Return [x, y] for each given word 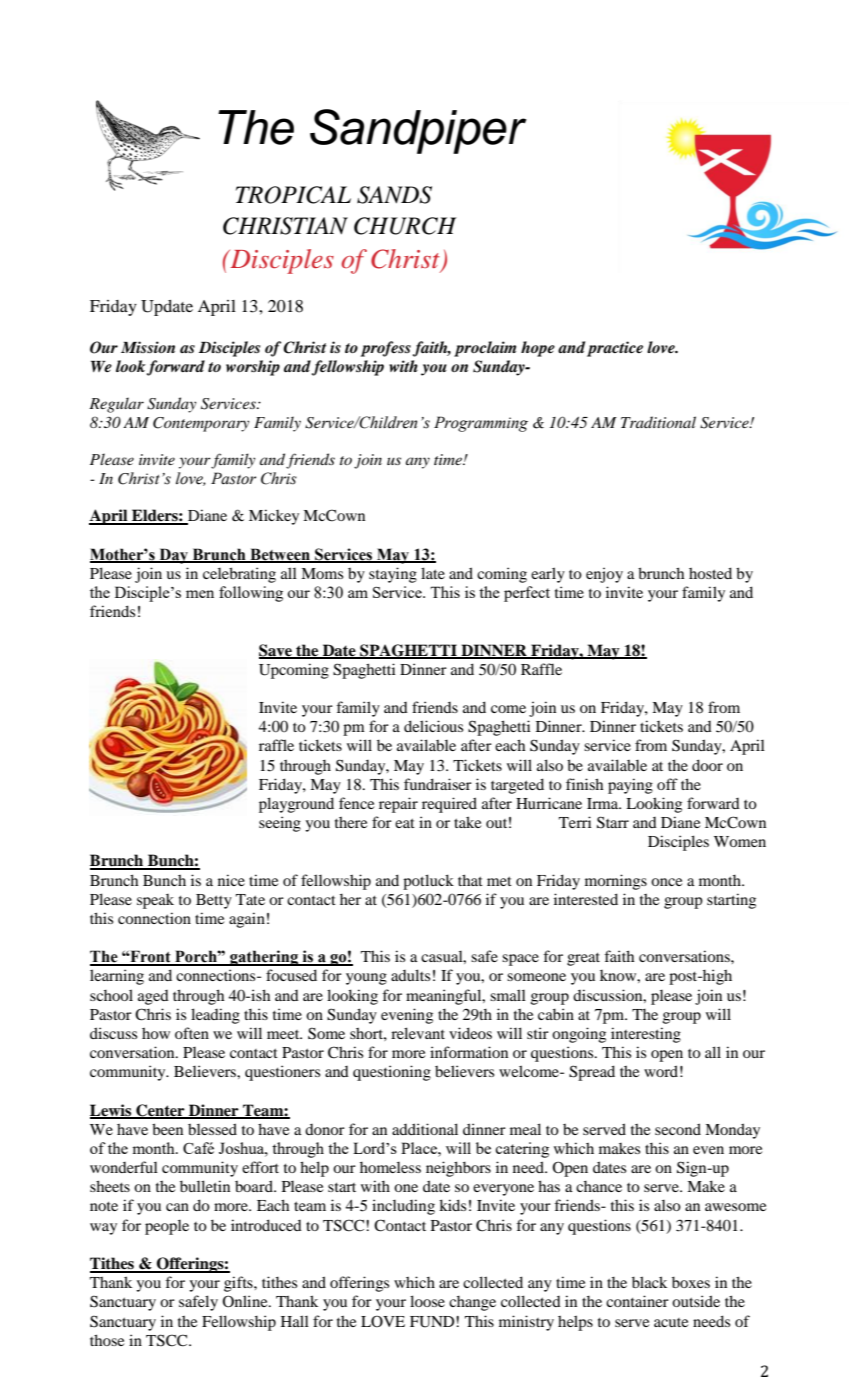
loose [427, 1301]
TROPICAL [293, 195]
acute [671, 1322]
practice [615, 349]
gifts [239, 1284]
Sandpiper [418, 131]
